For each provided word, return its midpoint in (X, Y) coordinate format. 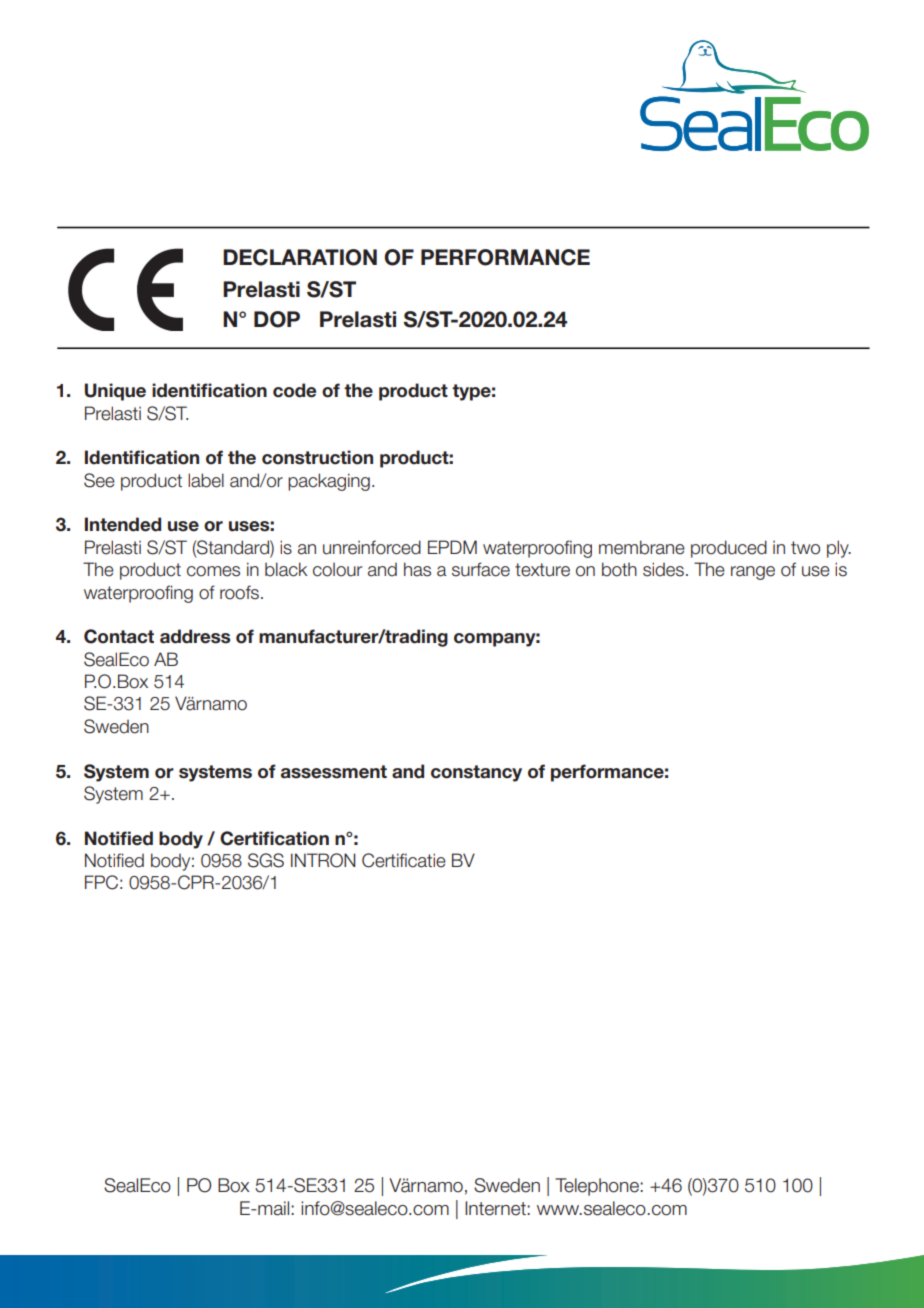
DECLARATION (300, 257)
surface (481, 569)
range (753, 573)
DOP (277, 319)
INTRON (323, 860)
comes (213, 571)
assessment (334, 772)
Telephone (598, 1187)
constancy (476, 773)
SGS (266, 860)
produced (729, 549)
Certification (274, 838)
